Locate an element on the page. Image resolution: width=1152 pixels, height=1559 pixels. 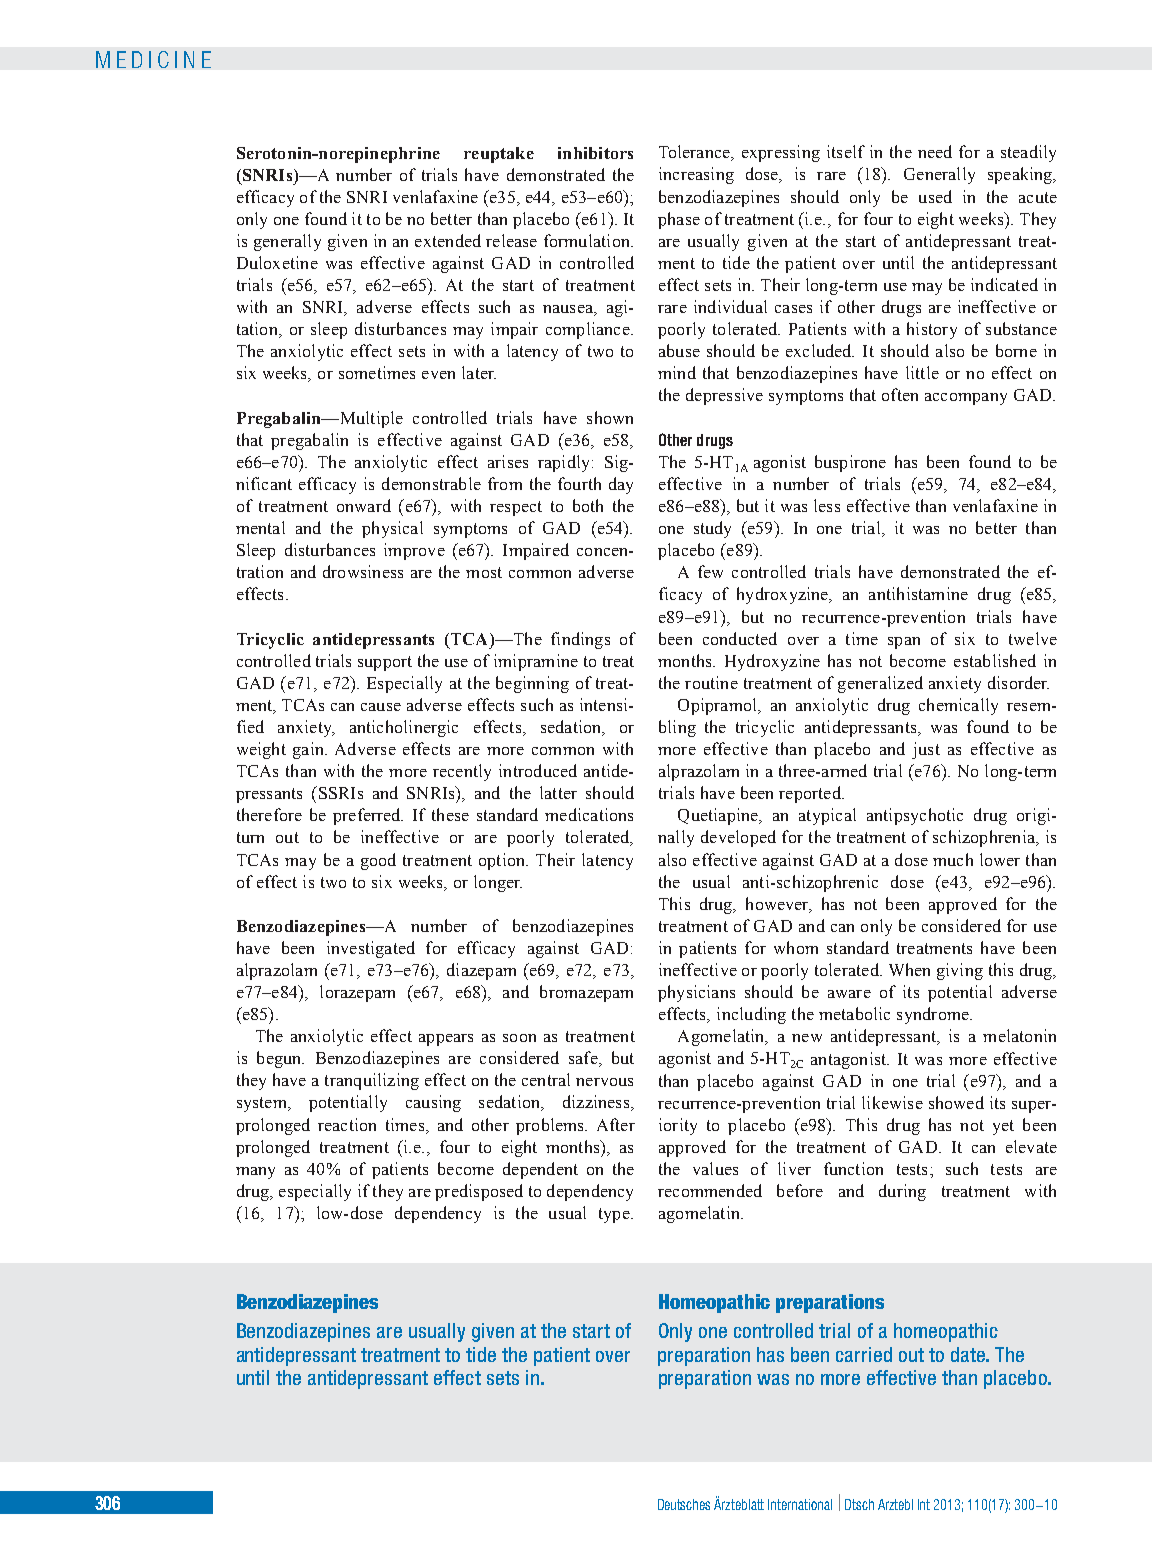
span is located at coordinates (904, 643).
